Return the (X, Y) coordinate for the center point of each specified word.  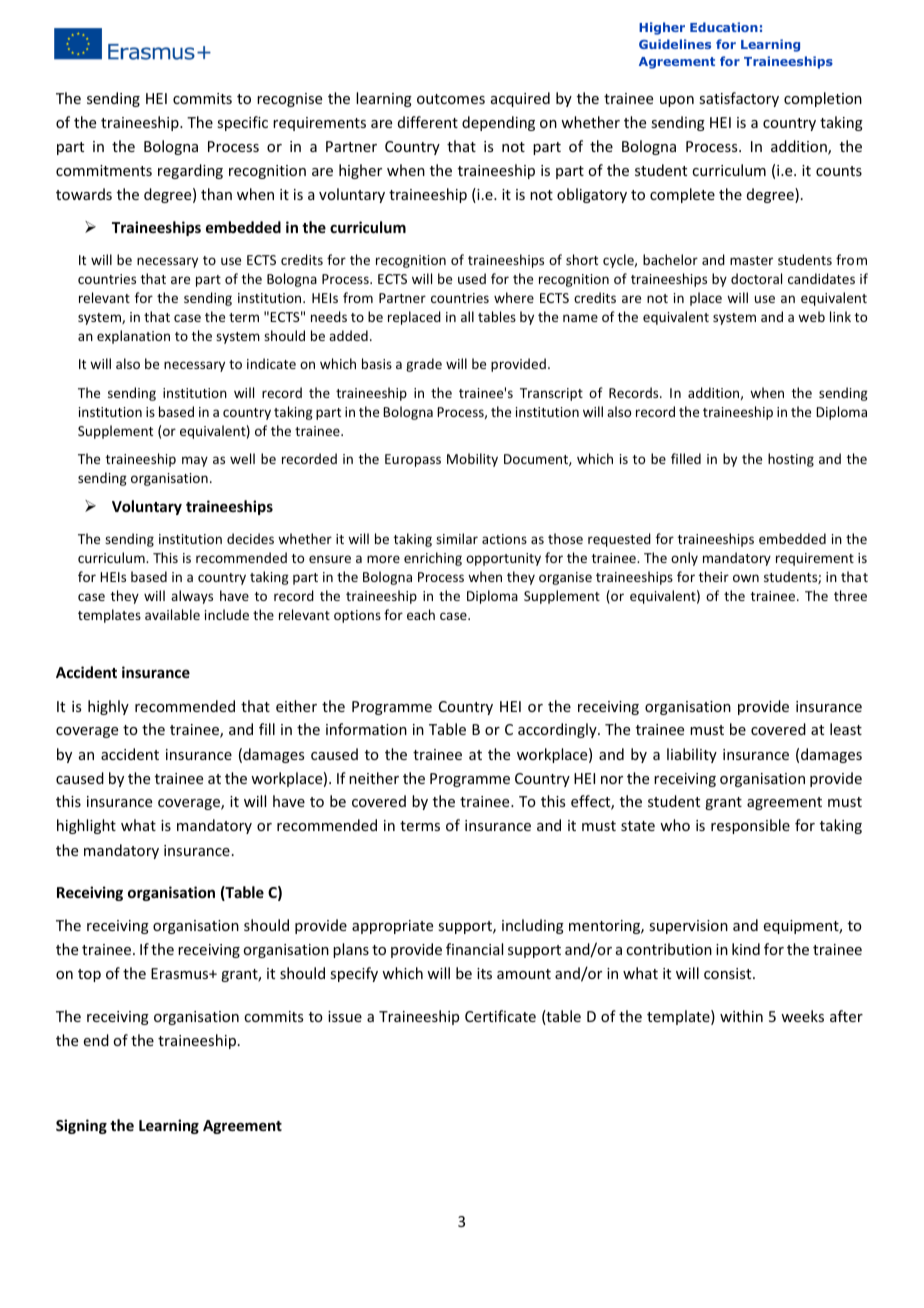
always (192, 597)
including (533, 926)
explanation (133, 337)
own (746, 578)
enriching (433, 559)
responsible (750, 826)
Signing (81, 1126)
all (467, 316)
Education (724, 27)
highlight (86, 826)
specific (242, 123)
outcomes (451, 99)
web (811, 316)
